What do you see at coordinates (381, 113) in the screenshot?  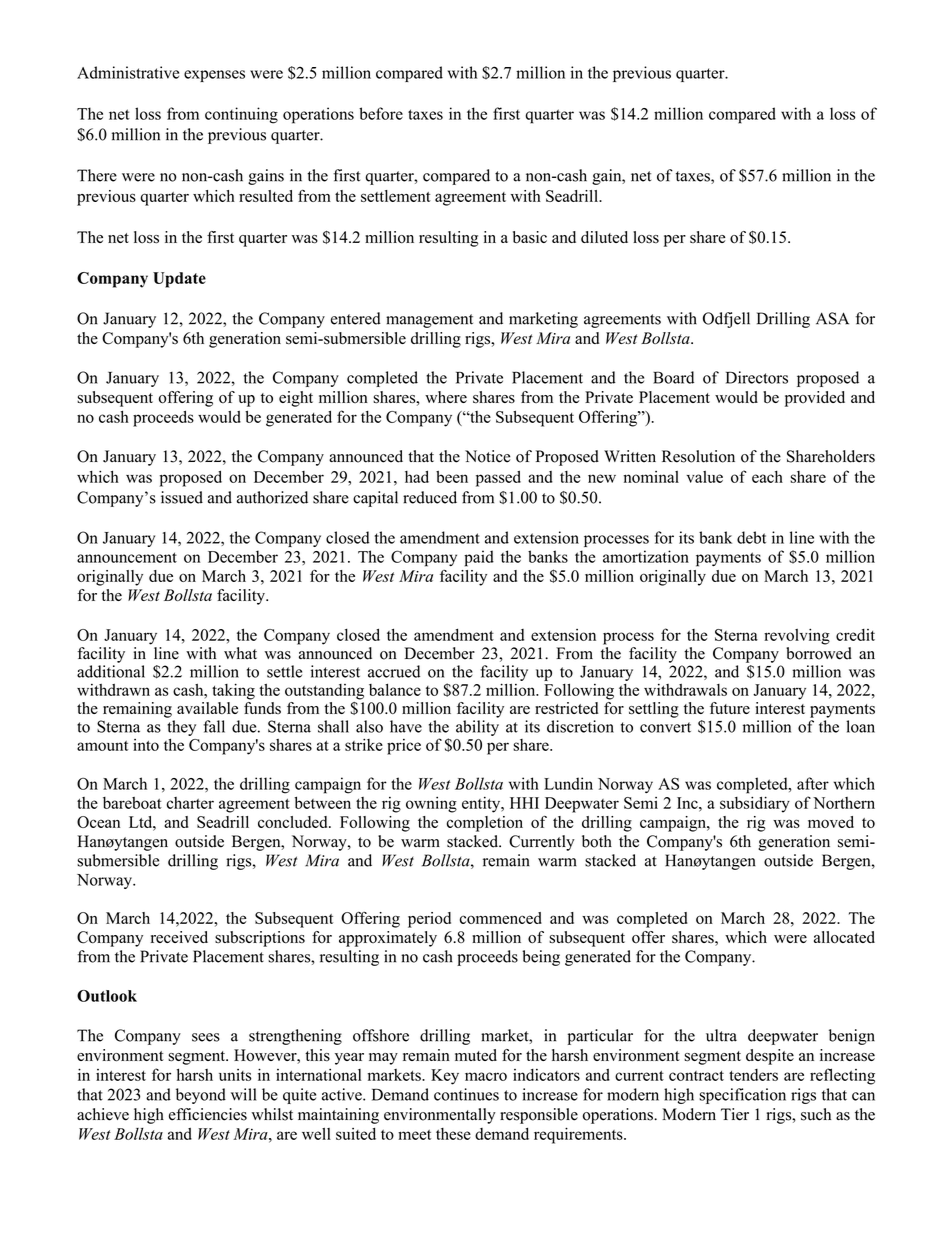 I see `before` at bounding box center [381, 113].
